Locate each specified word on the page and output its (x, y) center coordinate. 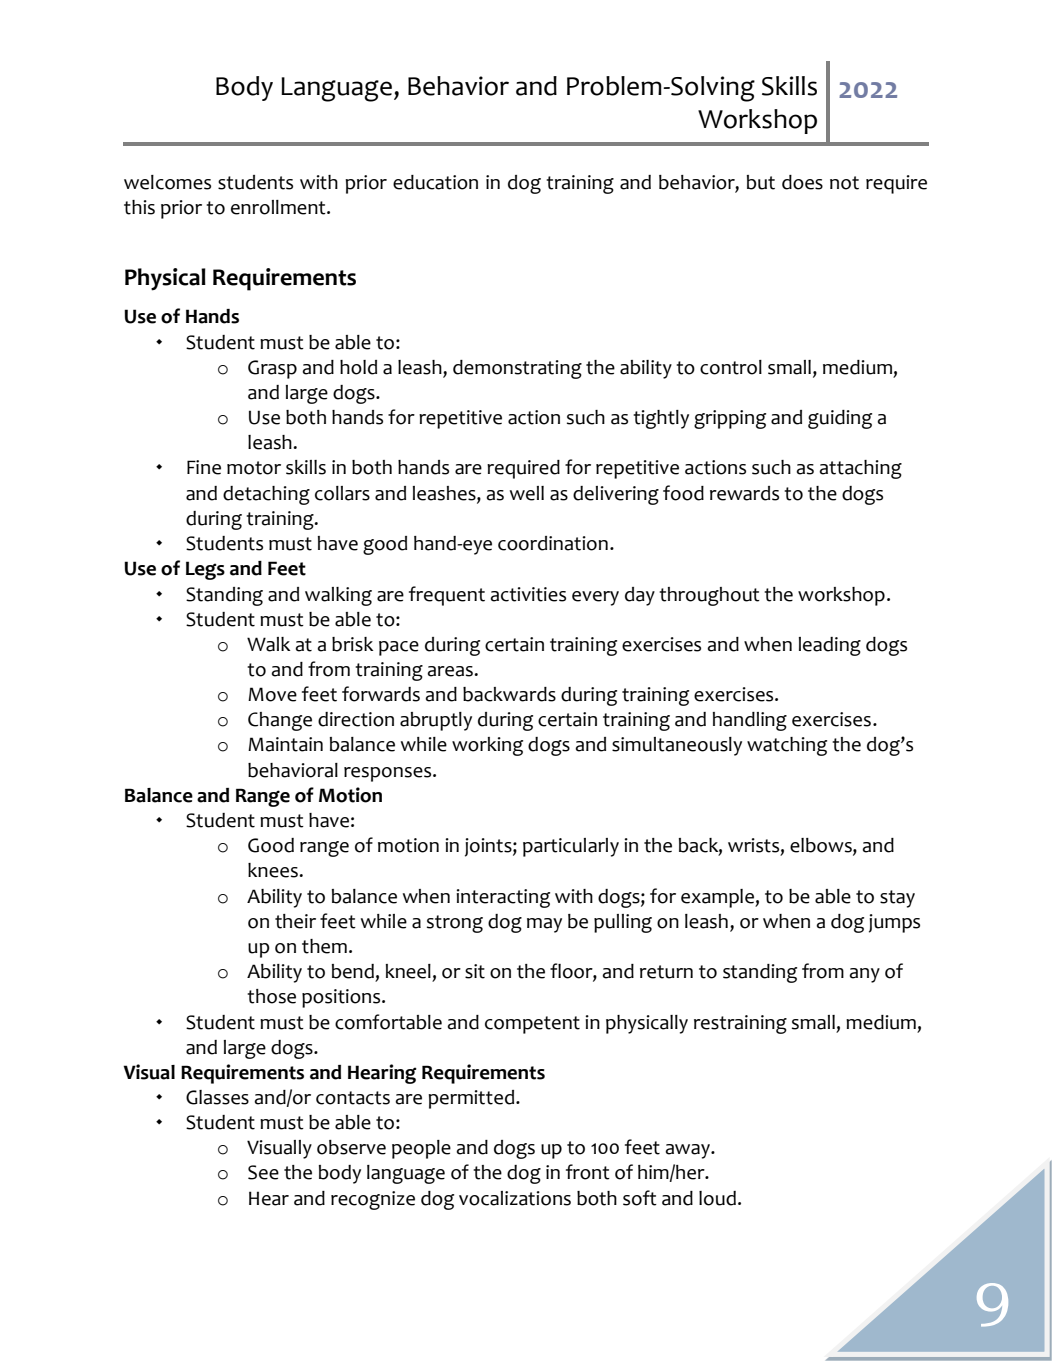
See (263, 1172)
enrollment (279, 207)
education (435, 182)
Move (272, 694)
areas (451, 671)
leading (830, 646)
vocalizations (515, 1198)
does (802, 182)
